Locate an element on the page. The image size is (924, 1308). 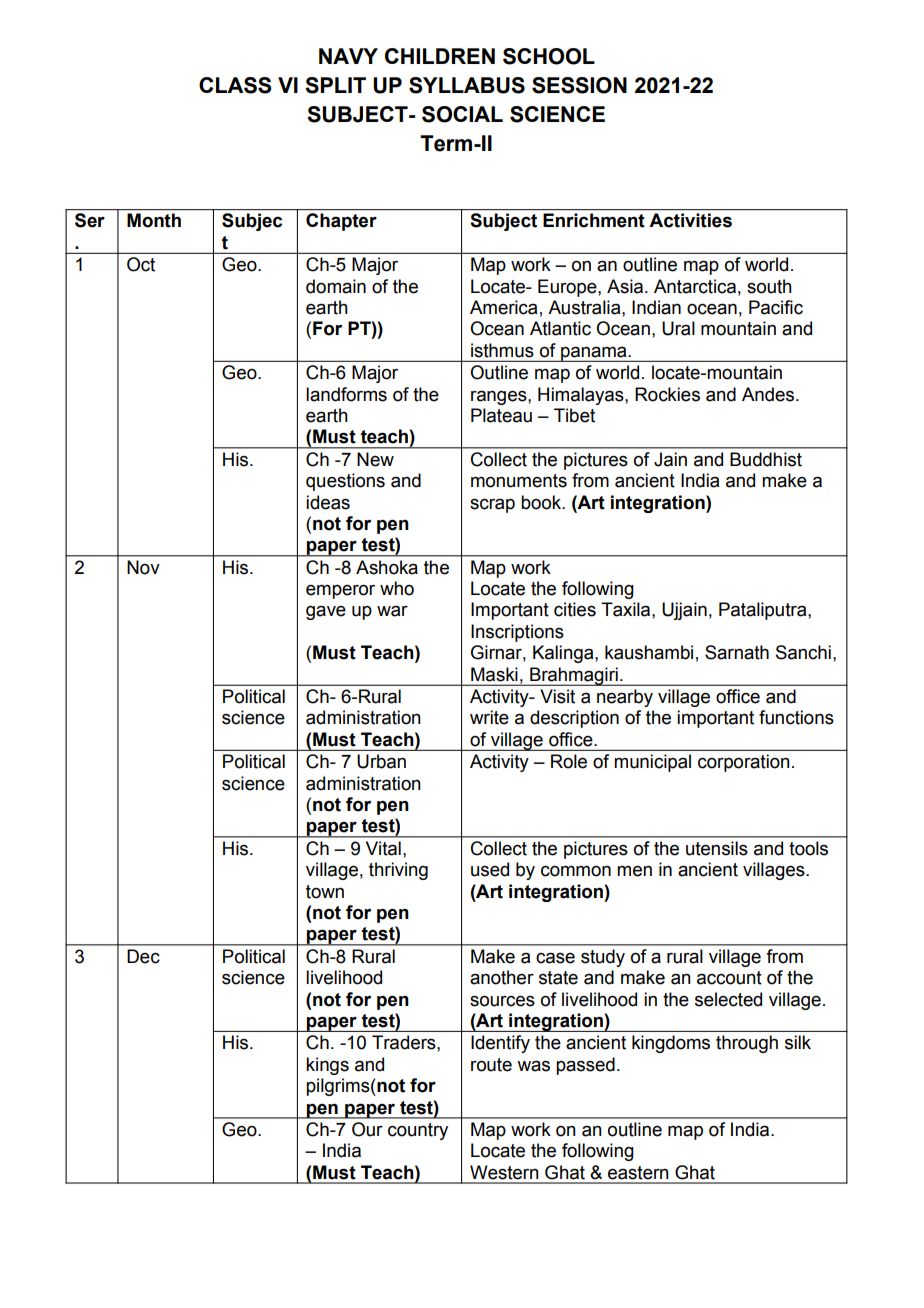
kings is located at coordinates (327, 1066).
